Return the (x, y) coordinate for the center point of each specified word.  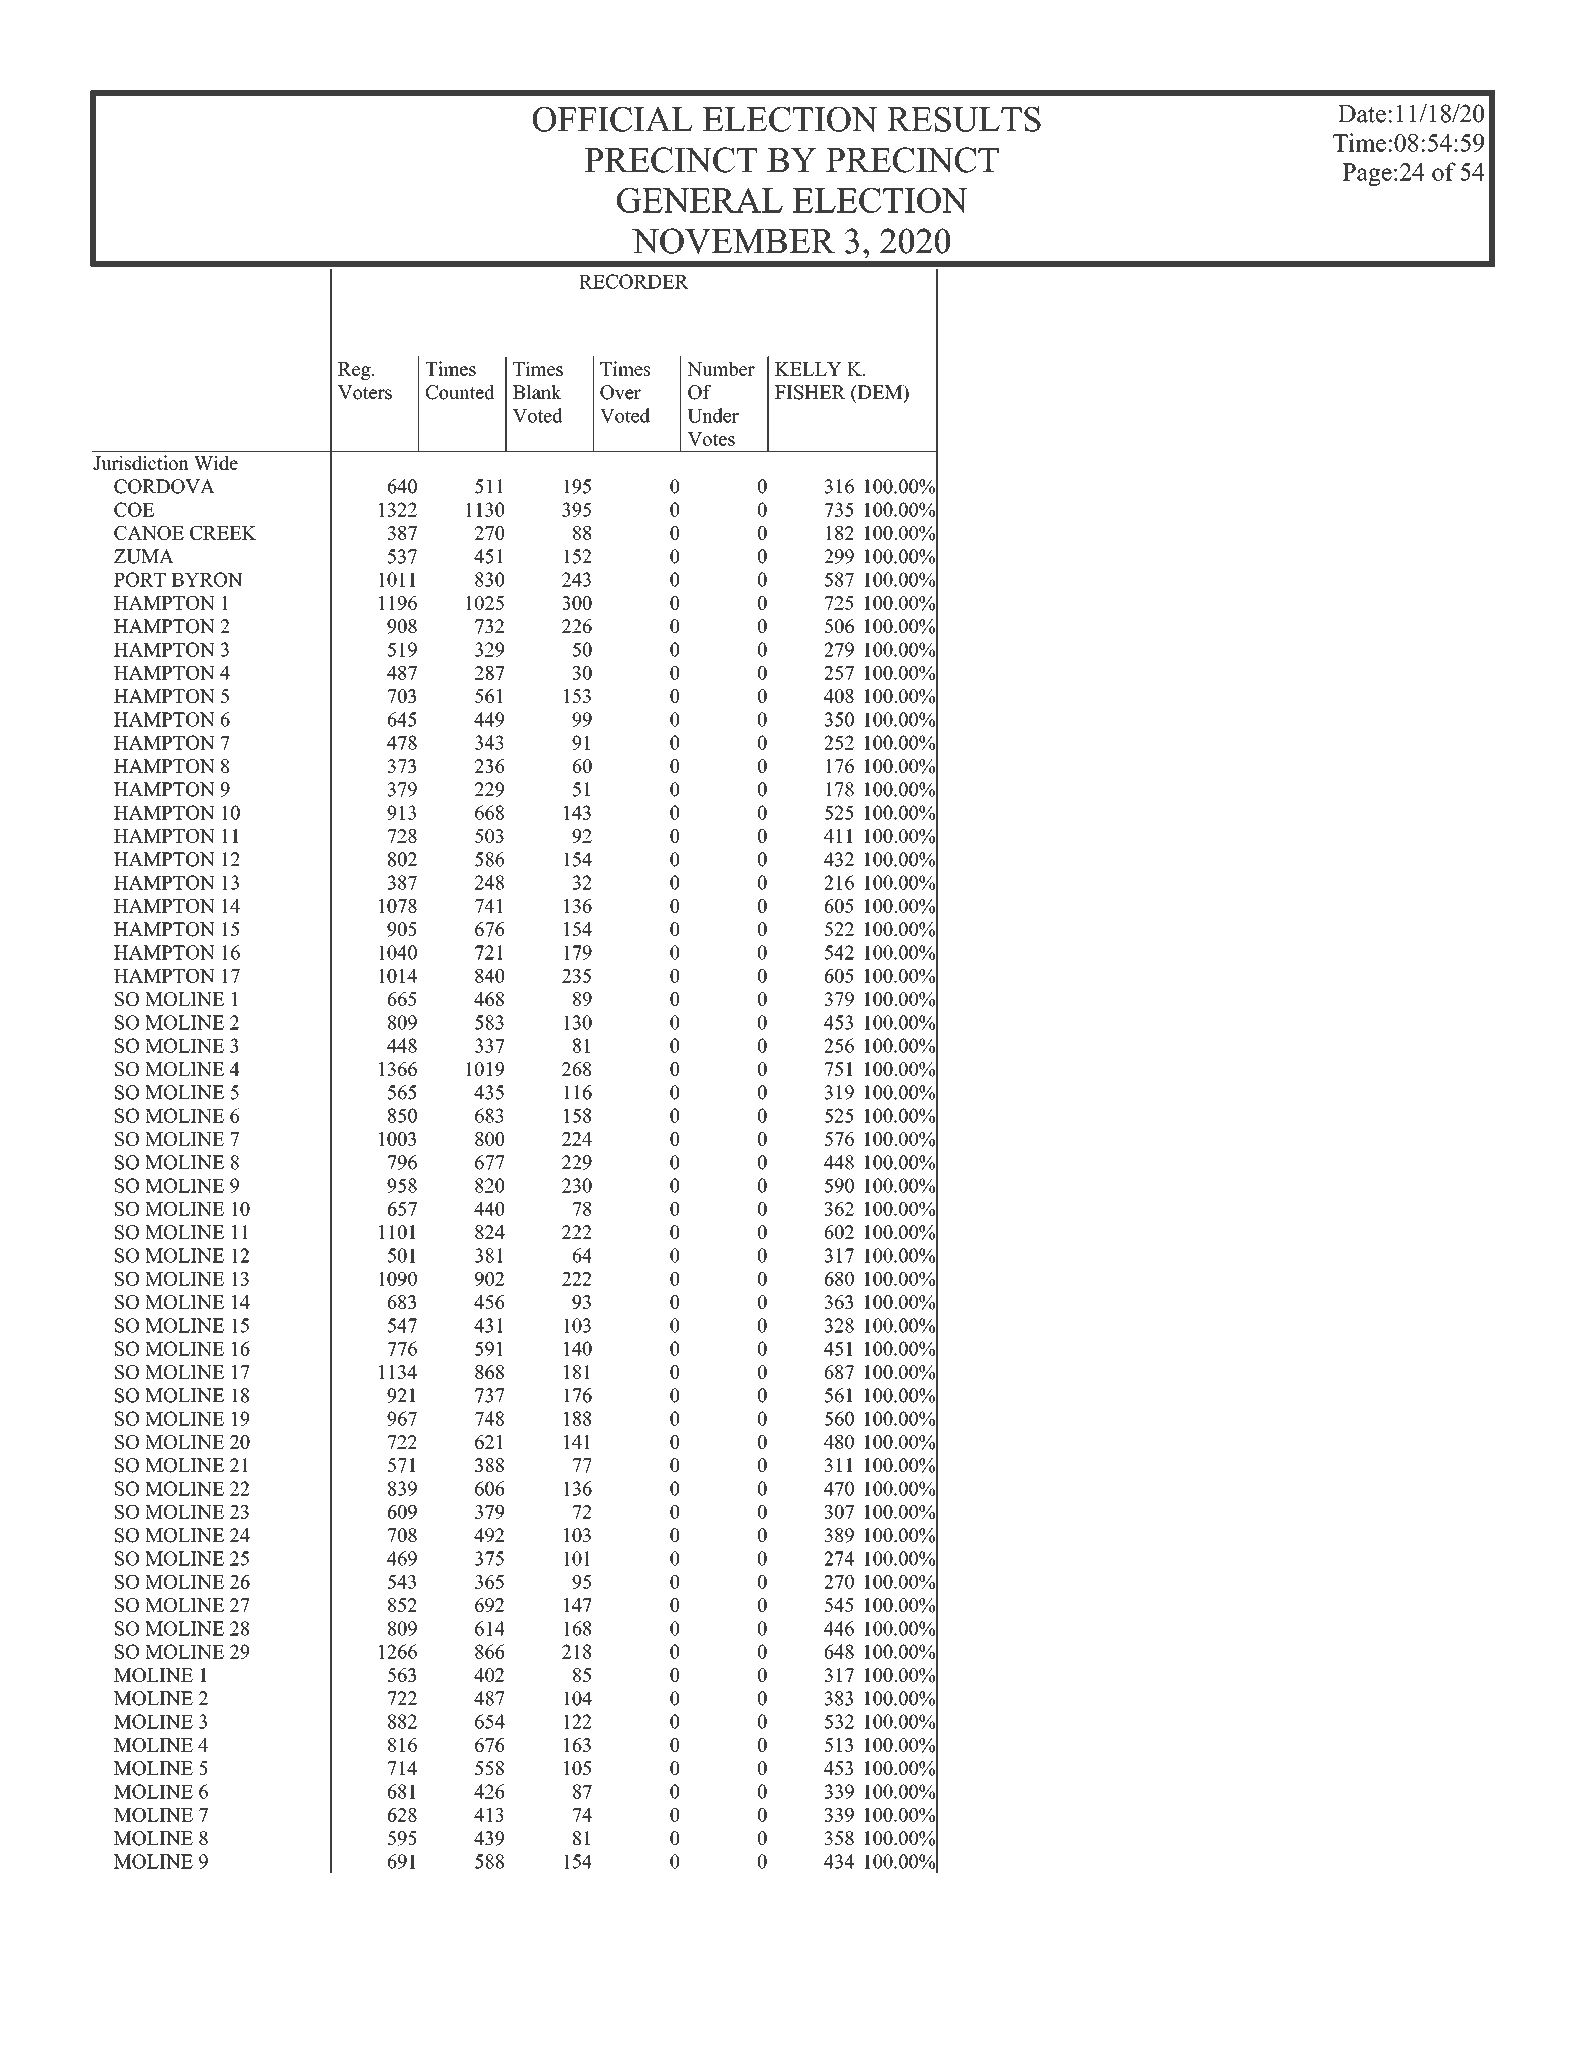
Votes (711, 439)
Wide (216, 462)
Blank (537, 392)
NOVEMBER (733, 241)
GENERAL (700, 200)
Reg (355, 371)
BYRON (206, 579)
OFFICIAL (613, 119)
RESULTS (964, 119)
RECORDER (634, 281)
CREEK (223, 533)
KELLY (808, 369)
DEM (880, 392)
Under (713, 415)
